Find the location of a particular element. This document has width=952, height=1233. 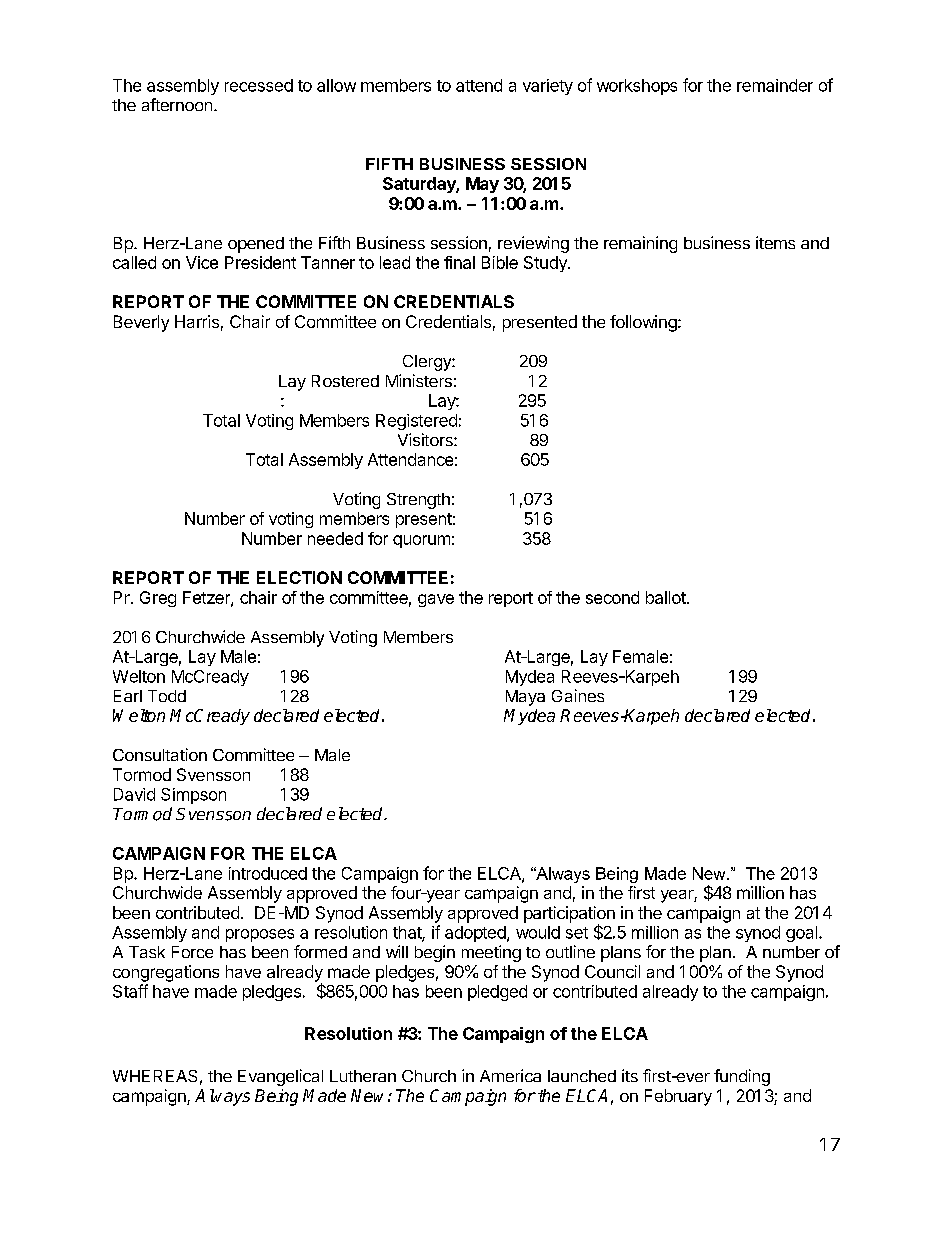

remainder is located at coordinates (775, 85).
